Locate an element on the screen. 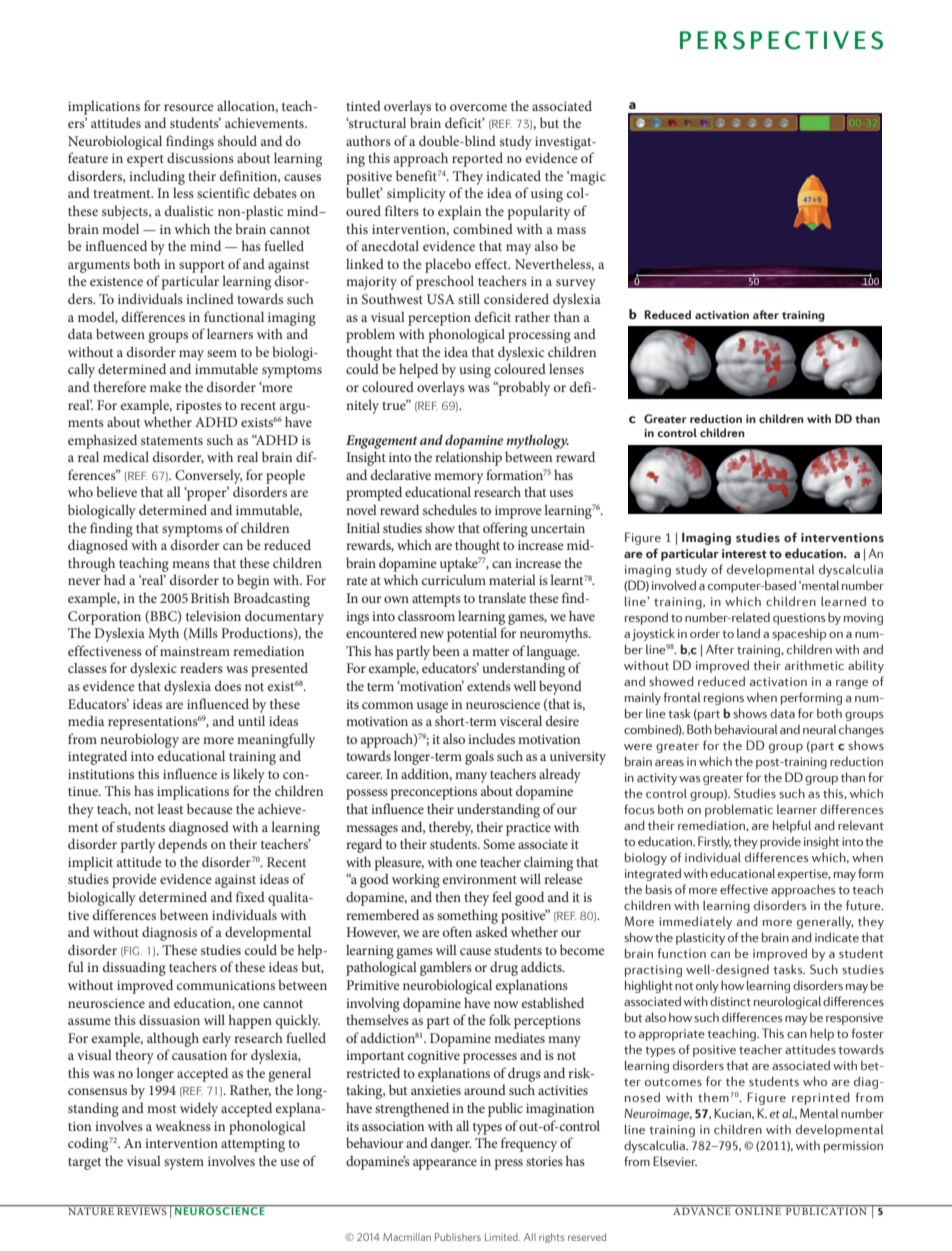 The image size is (952, 1251). reported is located at coordinates (477, 159).
